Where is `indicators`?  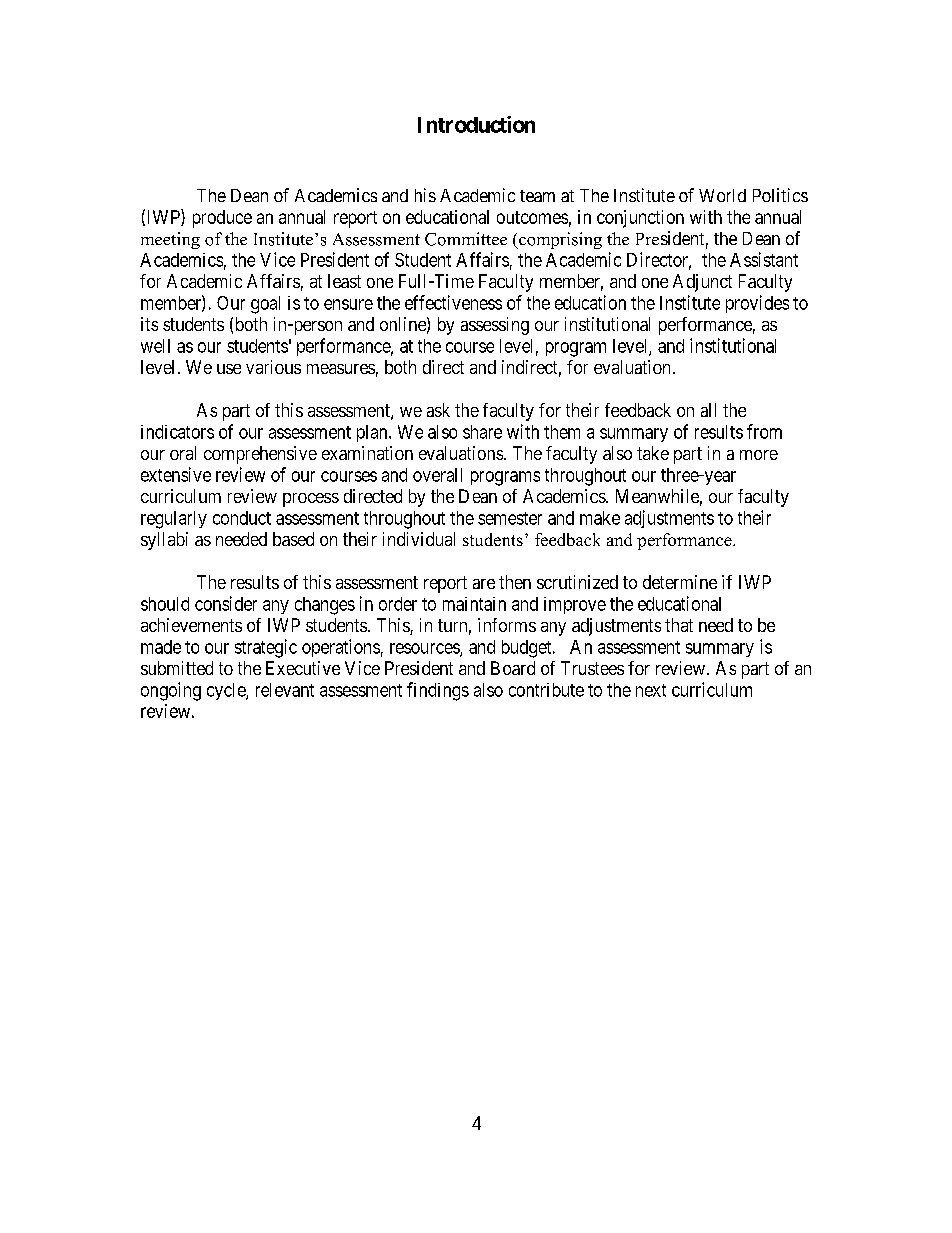
indicators is located at coordinates (177, 432).
